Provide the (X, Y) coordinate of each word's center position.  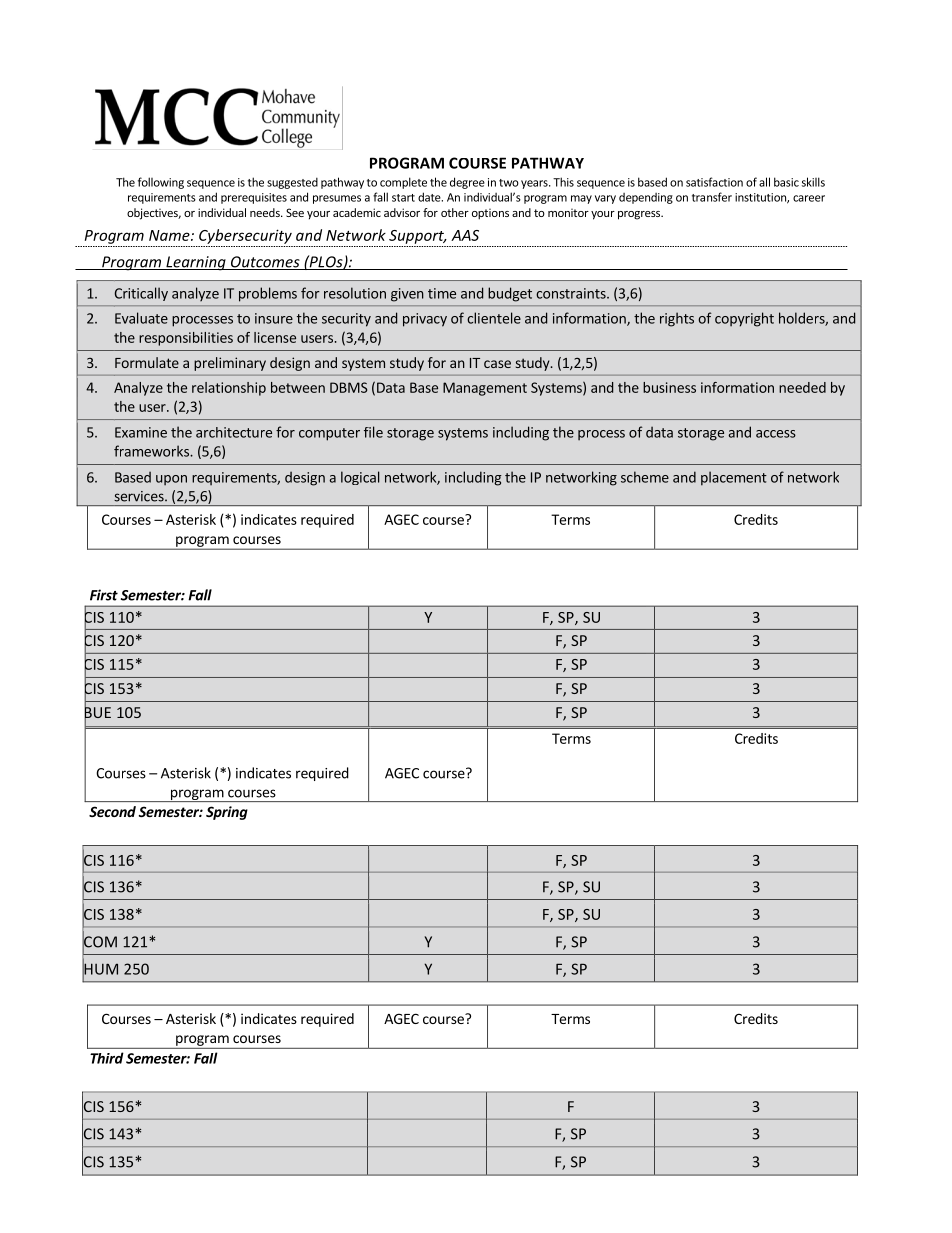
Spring (227, 813)
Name (170, 235)
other (455, 212)
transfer (712, 197)
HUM (100, 969)
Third (107, 1058)
